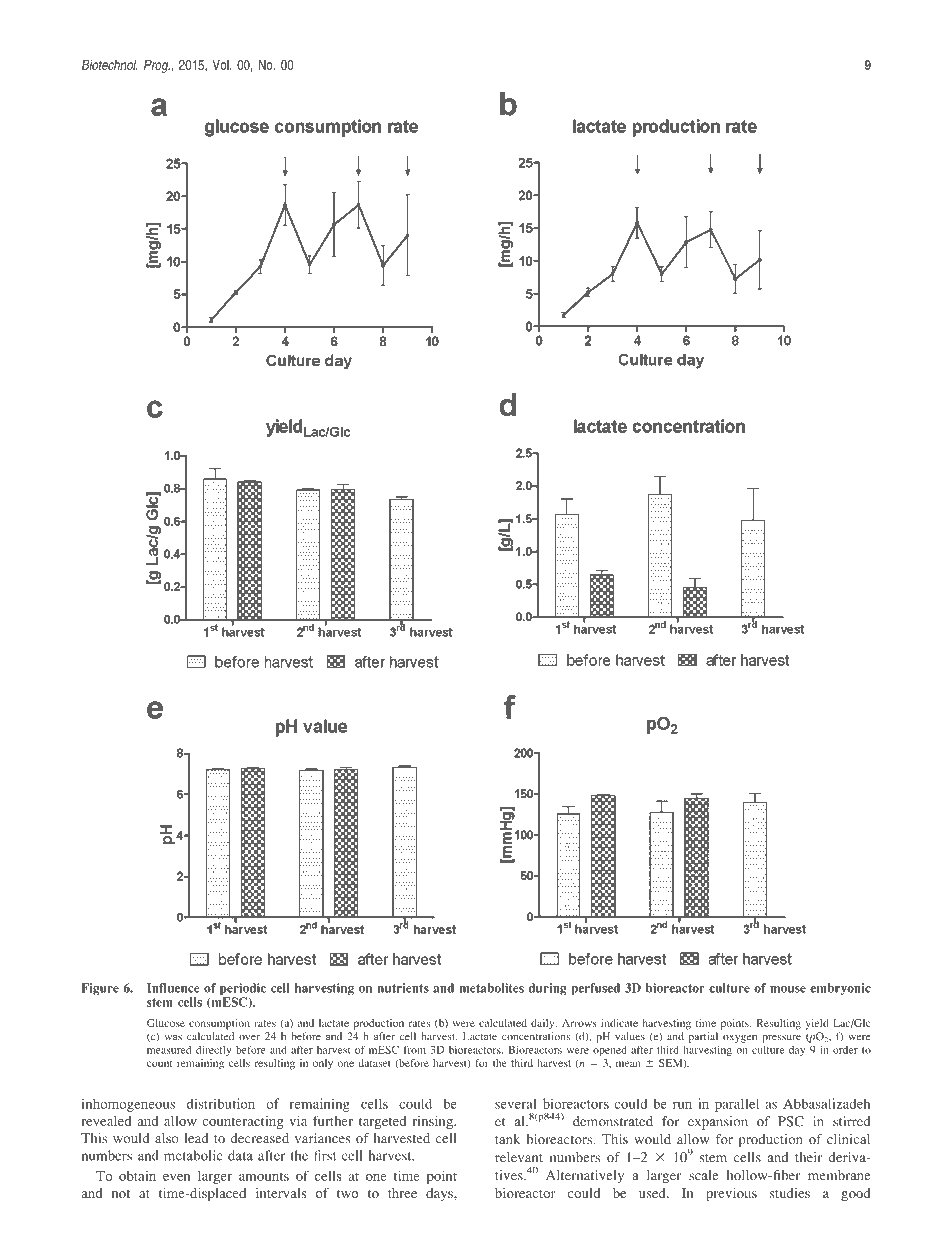 This document has height=1256, width=952. Describe the element at coordinates (173, 988) in the document. I see `Influence` at that location.
